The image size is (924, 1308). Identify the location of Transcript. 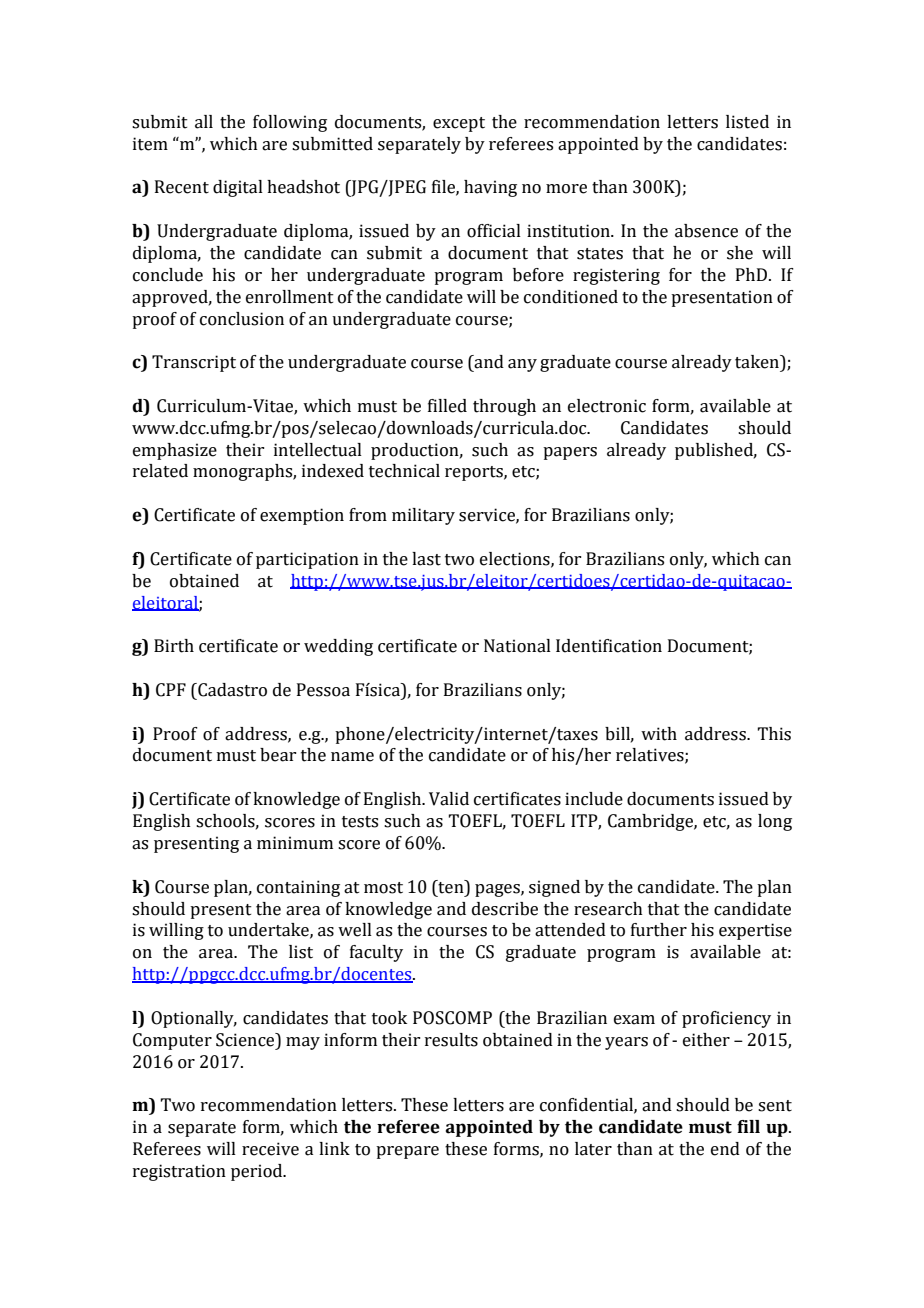
(194, 363).
